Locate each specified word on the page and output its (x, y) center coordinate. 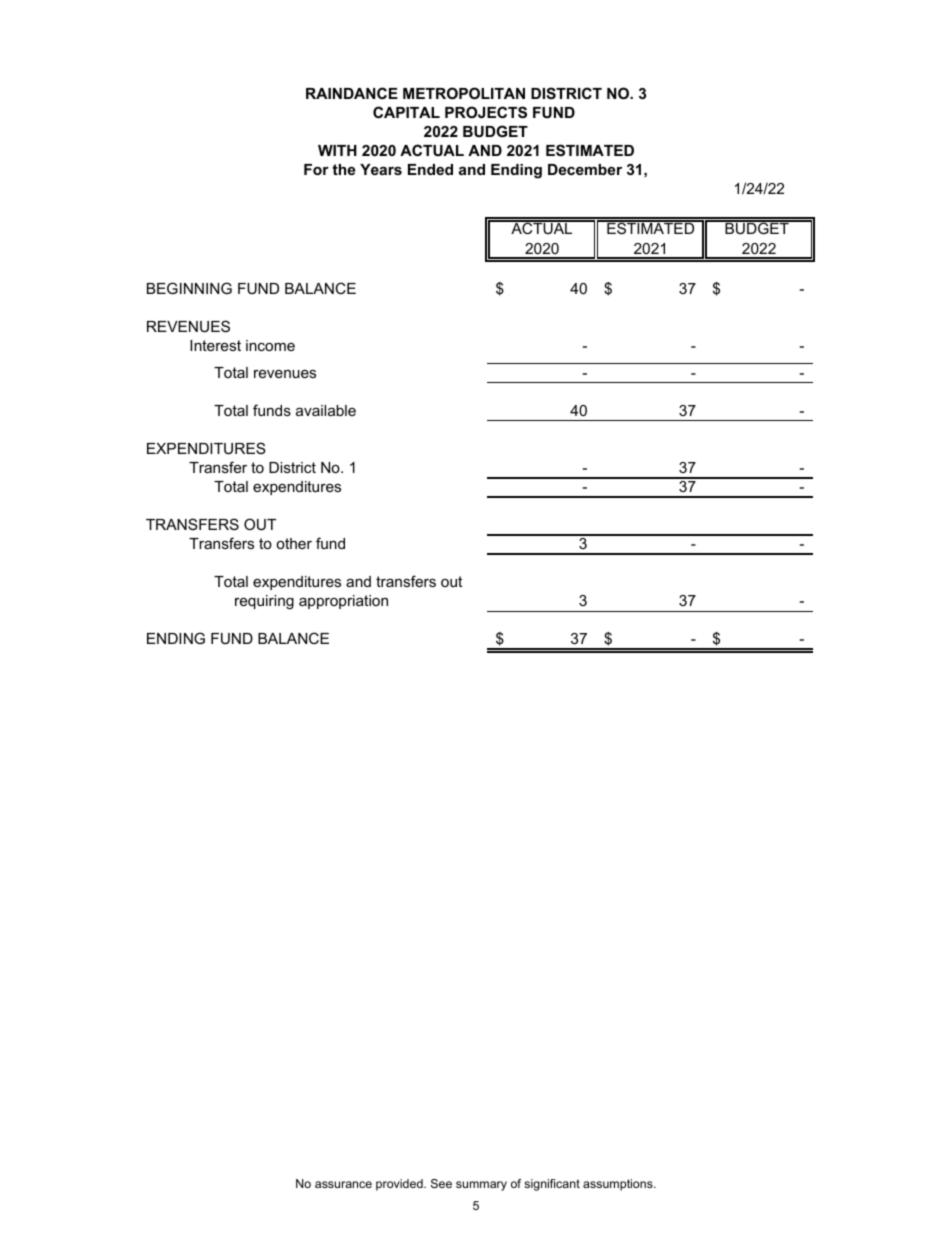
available (326, 410)
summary (481, 1186)
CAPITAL (406, 112)
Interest (215, 345)
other (294, 543)
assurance (343, 1184)
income (270, 345)
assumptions (619, 1185)
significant (552, 1185)
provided (400, 1185)
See (441, 1183)
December (585, 169)
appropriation (343, 602)
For (316, 169)
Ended (430, 169)
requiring (264, 602)
